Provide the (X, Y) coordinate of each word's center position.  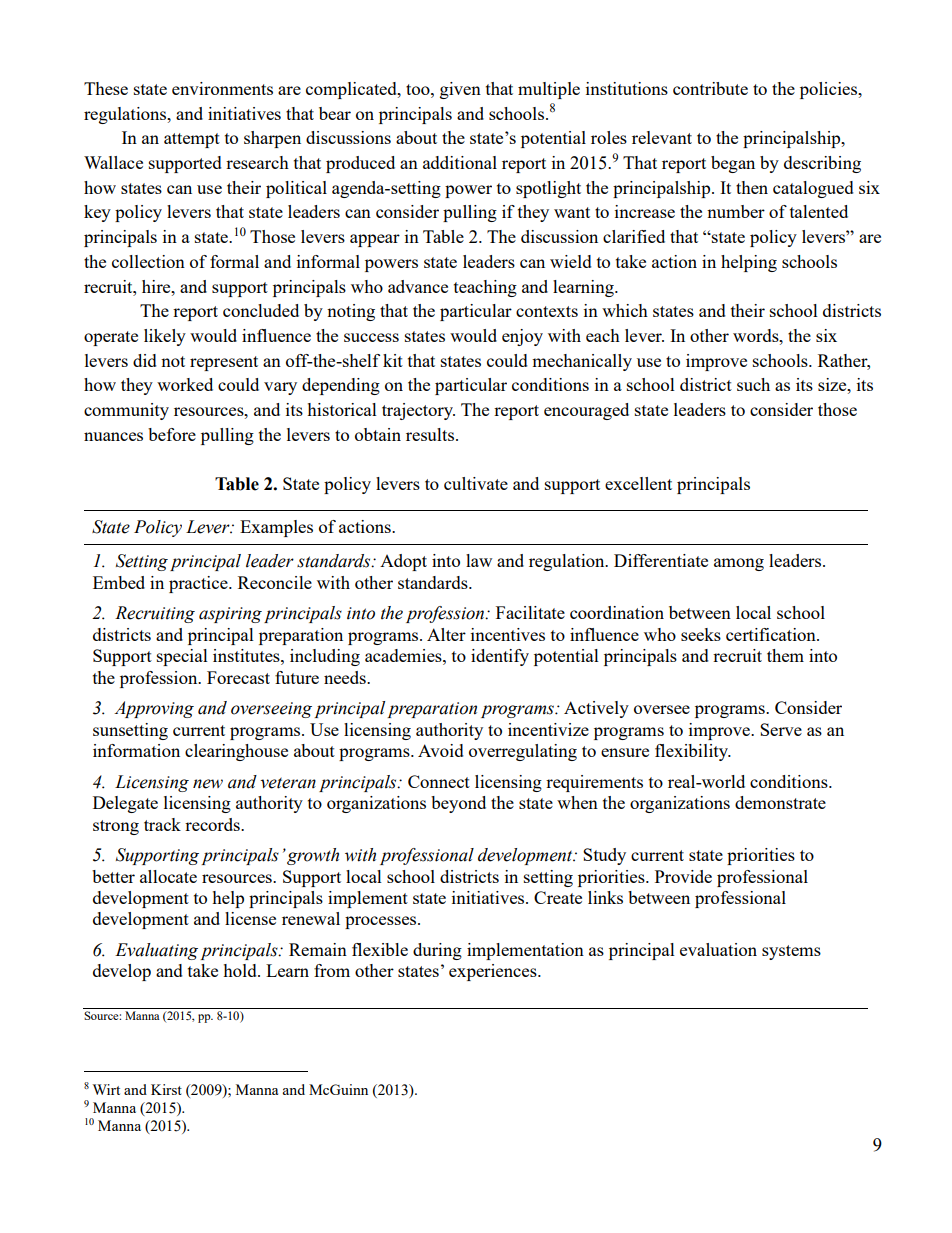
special (182, 657)
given (460, 90)
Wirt (106, 1089)
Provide (683, 876)
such (753, 384)
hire (157, 286)
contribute (710, 88)
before (172, 434)
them (785, 655)
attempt (192, 140)
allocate (168, 876)
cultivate (476, 483)
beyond (458, 804)
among (739, 564)
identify (500, 657)
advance (418, 286)
